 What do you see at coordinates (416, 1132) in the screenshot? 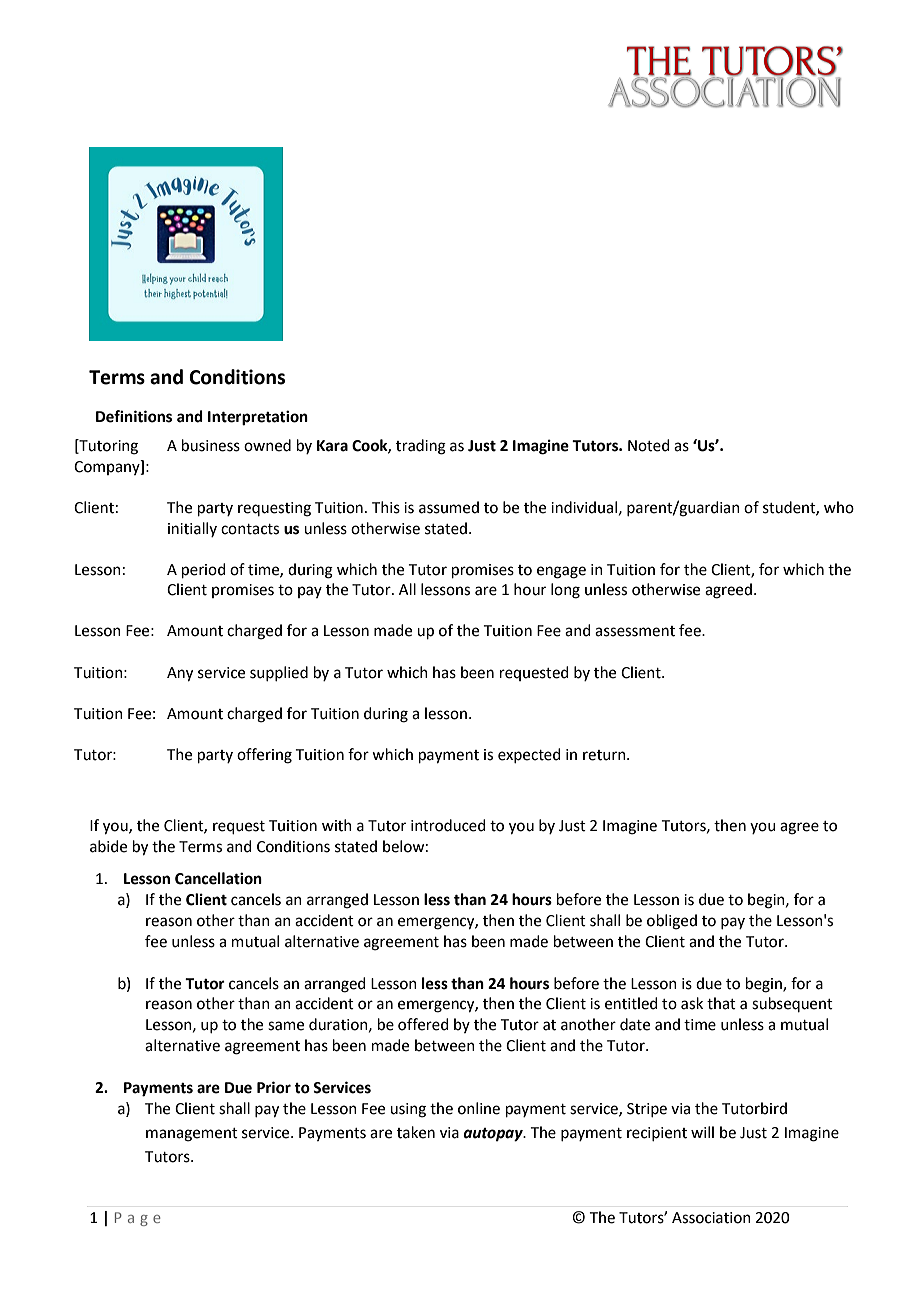
I see `taken` at bounding box center [416, 1132].
